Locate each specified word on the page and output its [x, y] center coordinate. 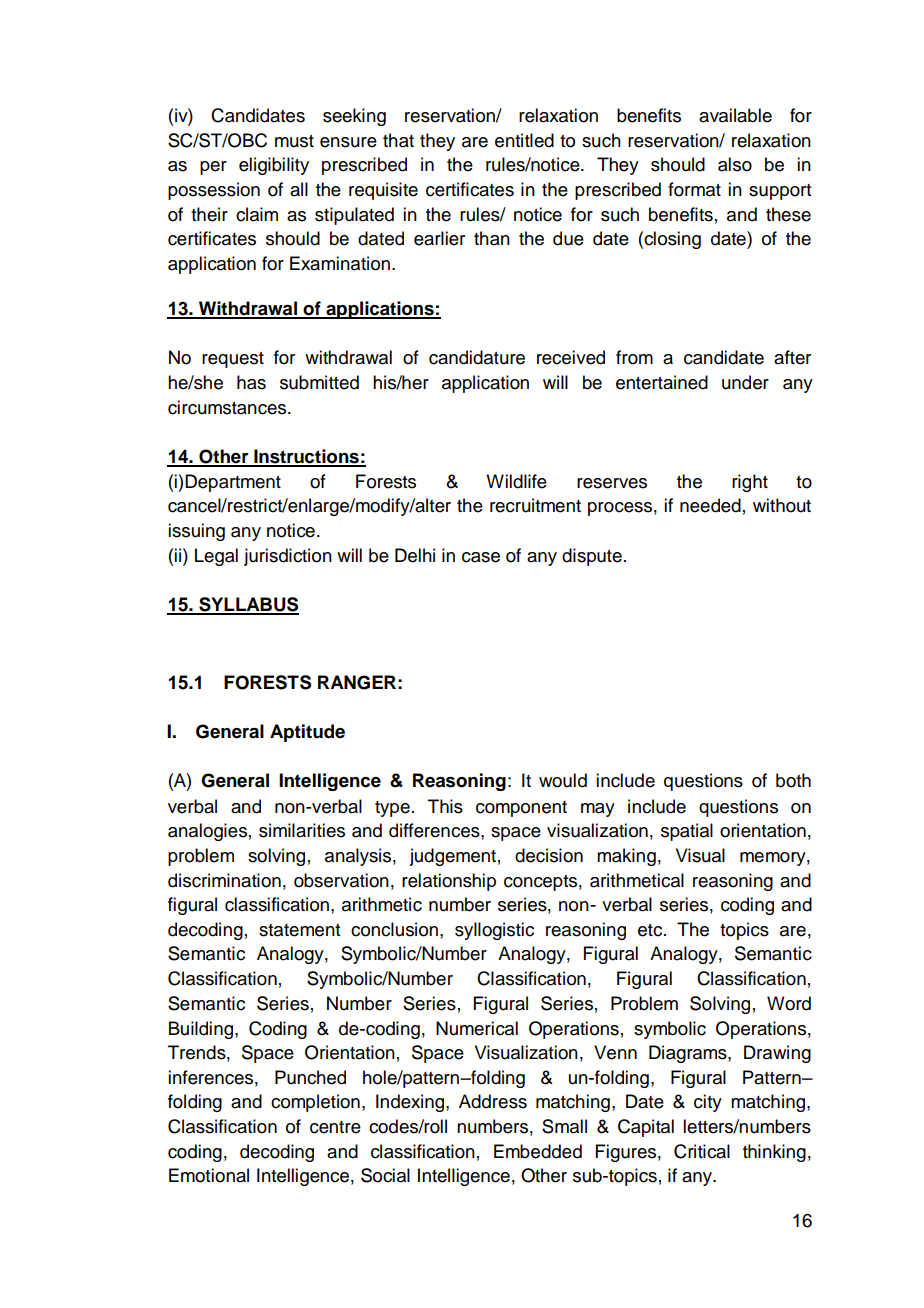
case [481, 557]
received [571, 357]
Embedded [538, 1151]
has [251, 382]
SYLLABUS [248, 605]
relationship [449, 882]
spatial [687, 832]
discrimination [224, 880]
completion [315, 1103]
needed [710, 505]
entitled [524, 140]
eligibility [274, 166]
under [745, 382]
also [735, 164]
